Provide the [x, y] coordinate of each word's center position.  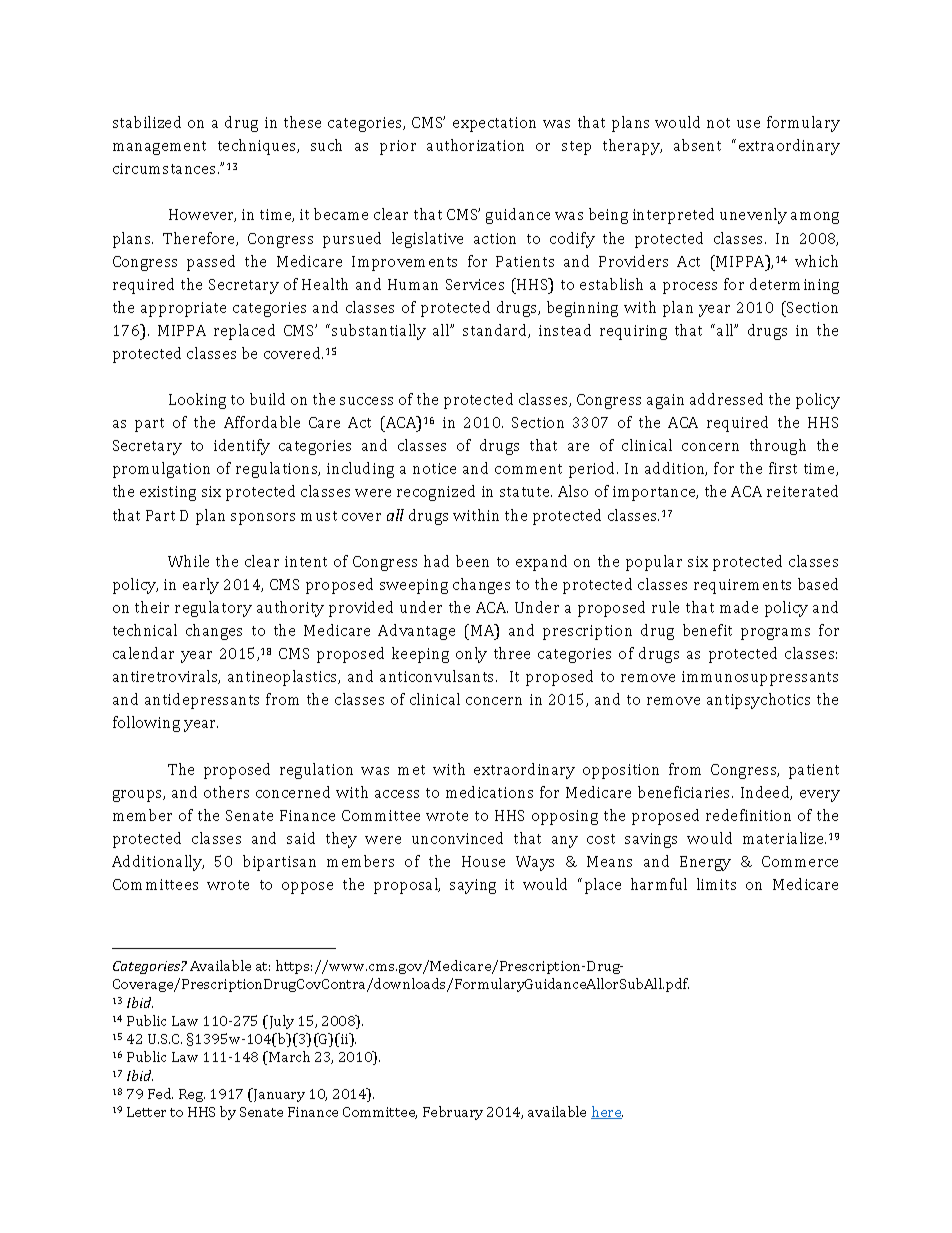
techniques [258, 147]
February [453, 1113]
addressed [726, 399]
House [483, 861]
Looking [197, 401]
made [739, 607]
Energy [705, 863]
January [278, 1095]
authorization [475, 145]
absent [697, 145]
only [471, 655]
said [301, 838]
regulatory [213, 609]
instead [565, 330]
